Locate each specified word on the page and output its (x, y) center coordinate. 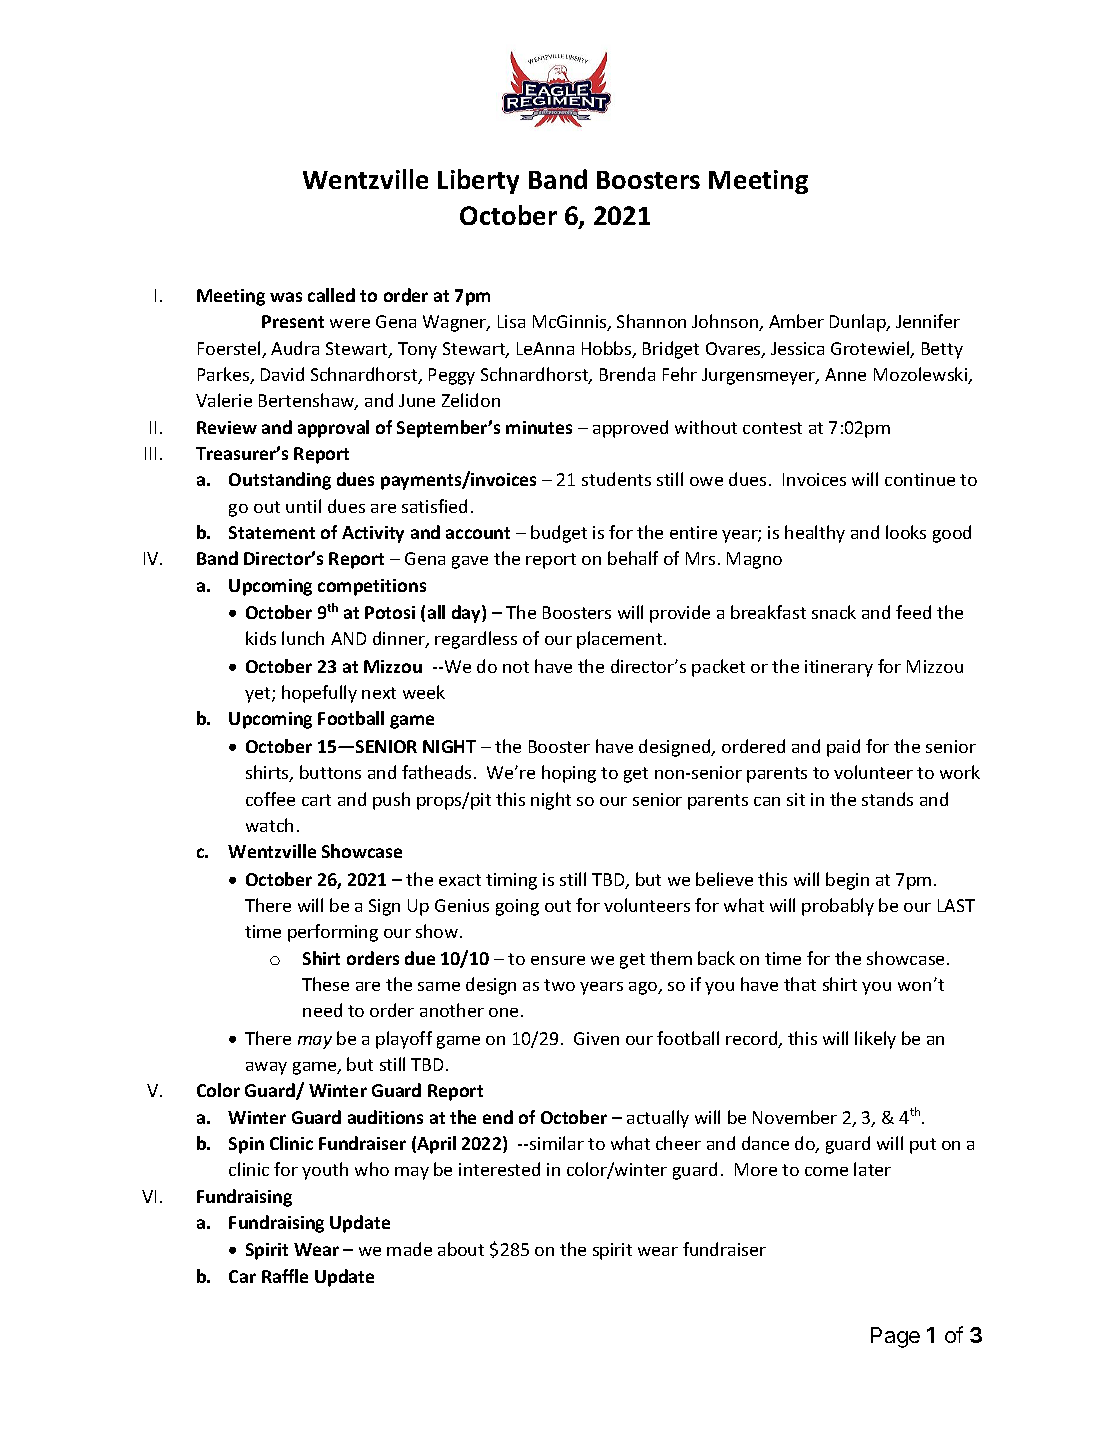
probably (838, 907)
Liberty (478, 181)
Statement (272, 532)
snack (834, 612)
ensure (558, 960)
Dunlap (859, 323)
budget (559, 534)
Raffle (285, 1276)
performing (333, 933)
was (286, 297)
